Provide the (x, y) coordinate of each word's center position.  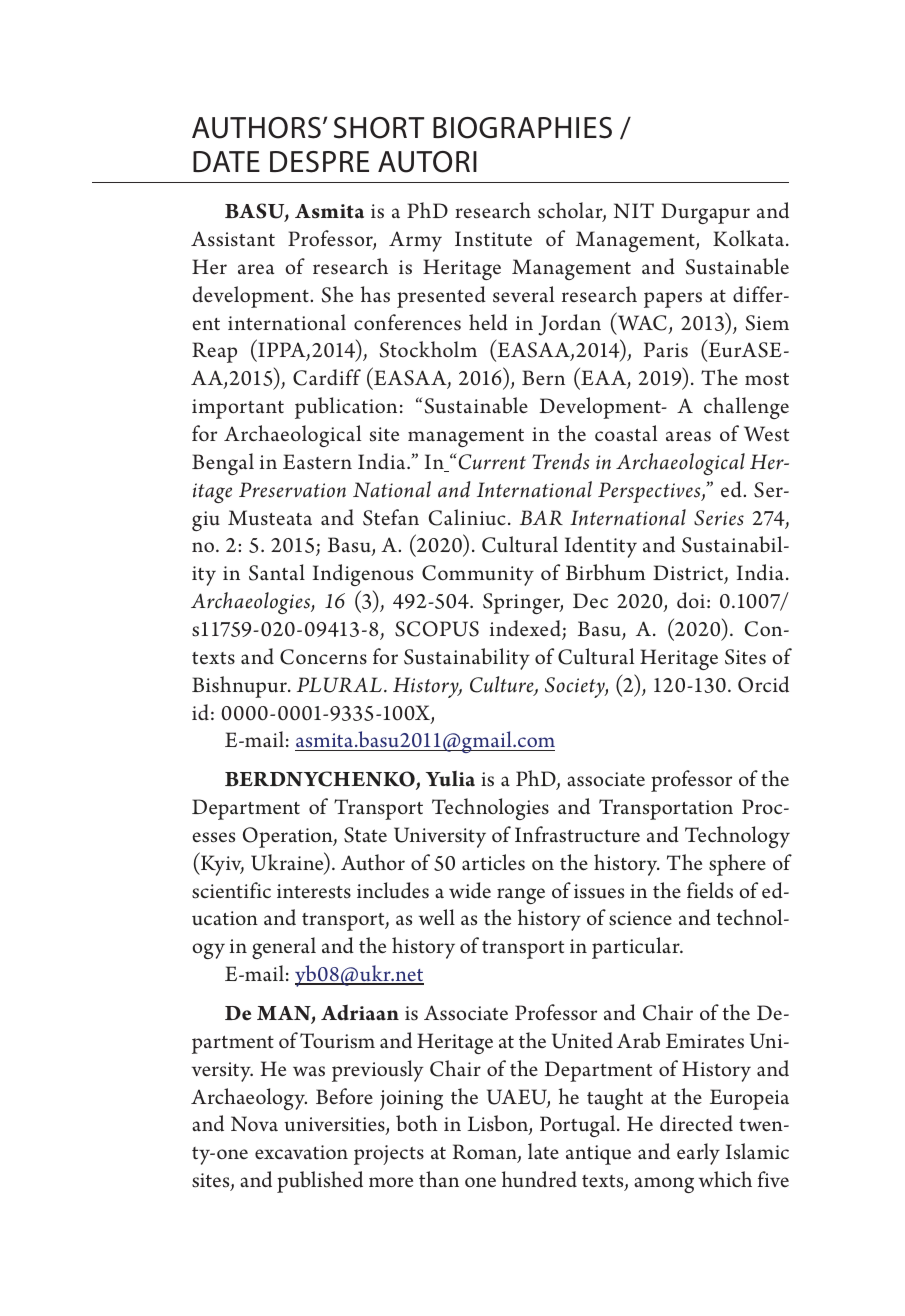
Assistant (233, 239)
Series (719, 518)
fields (710, 890)
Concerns (323, 657)
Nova (254, 1123)
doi (691, 600)
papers (673, 300)
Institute (493, 239)
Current (491, 461)
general (284, 948)
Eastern (317, 462)
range (521, 896)
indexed (526, 629)
